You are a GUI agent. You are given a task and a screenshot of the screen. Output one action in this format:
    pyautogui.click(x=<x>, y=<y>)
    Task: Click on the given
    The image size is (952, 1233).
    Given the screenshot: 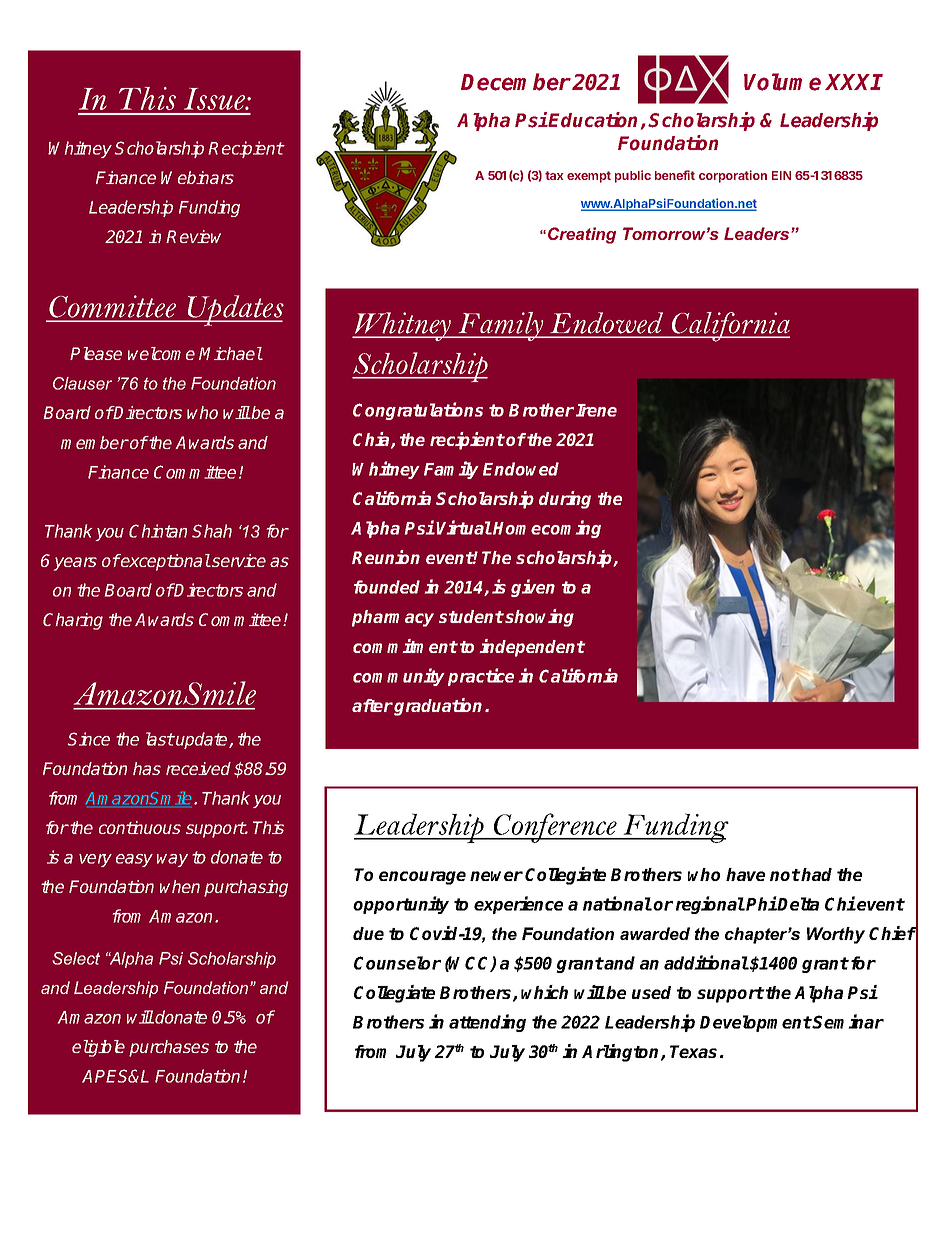 What is the action you would take?
    pyautogui.click(x=533, y=588)
